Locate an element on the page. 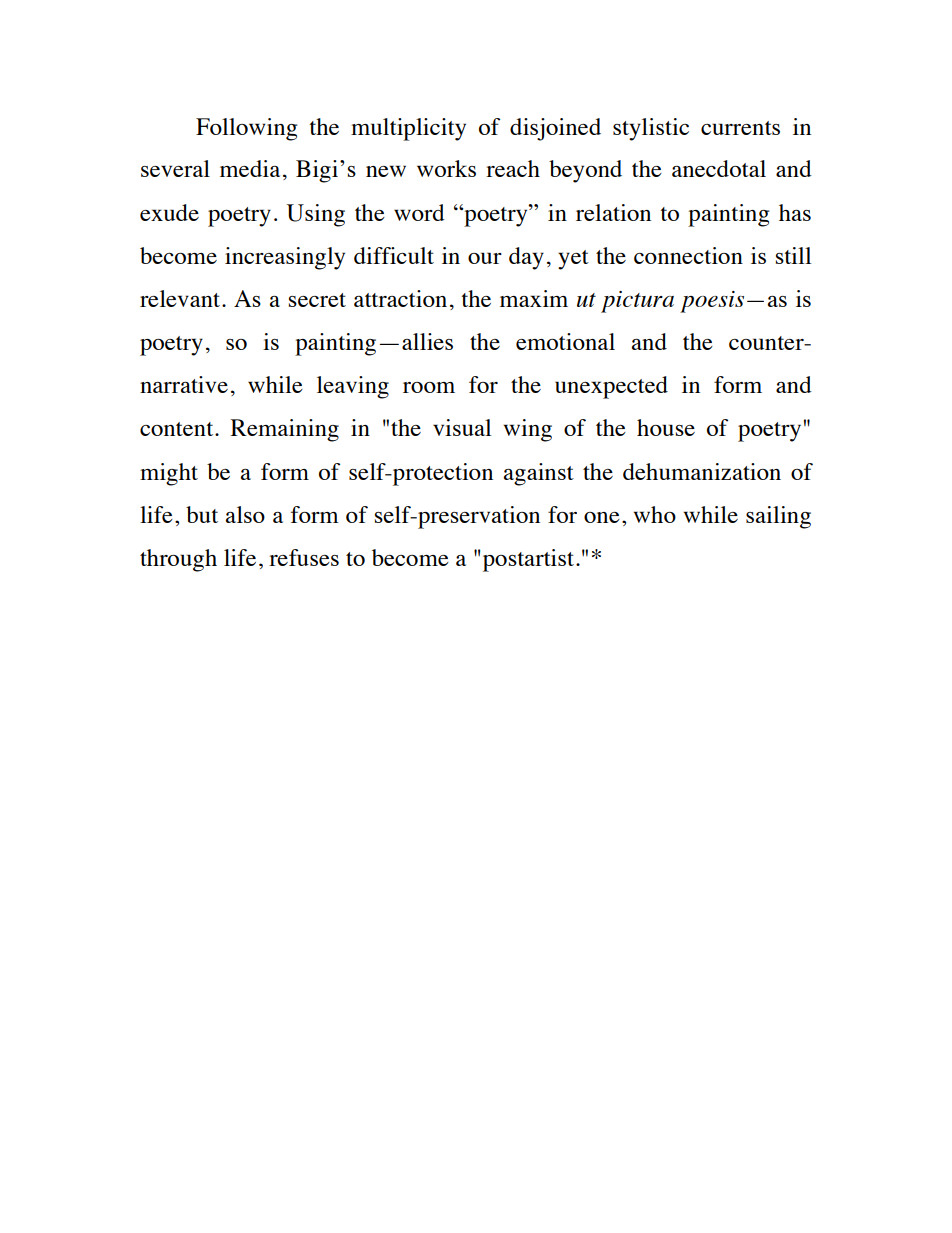  relevant is located at coordinates (181, 298).
